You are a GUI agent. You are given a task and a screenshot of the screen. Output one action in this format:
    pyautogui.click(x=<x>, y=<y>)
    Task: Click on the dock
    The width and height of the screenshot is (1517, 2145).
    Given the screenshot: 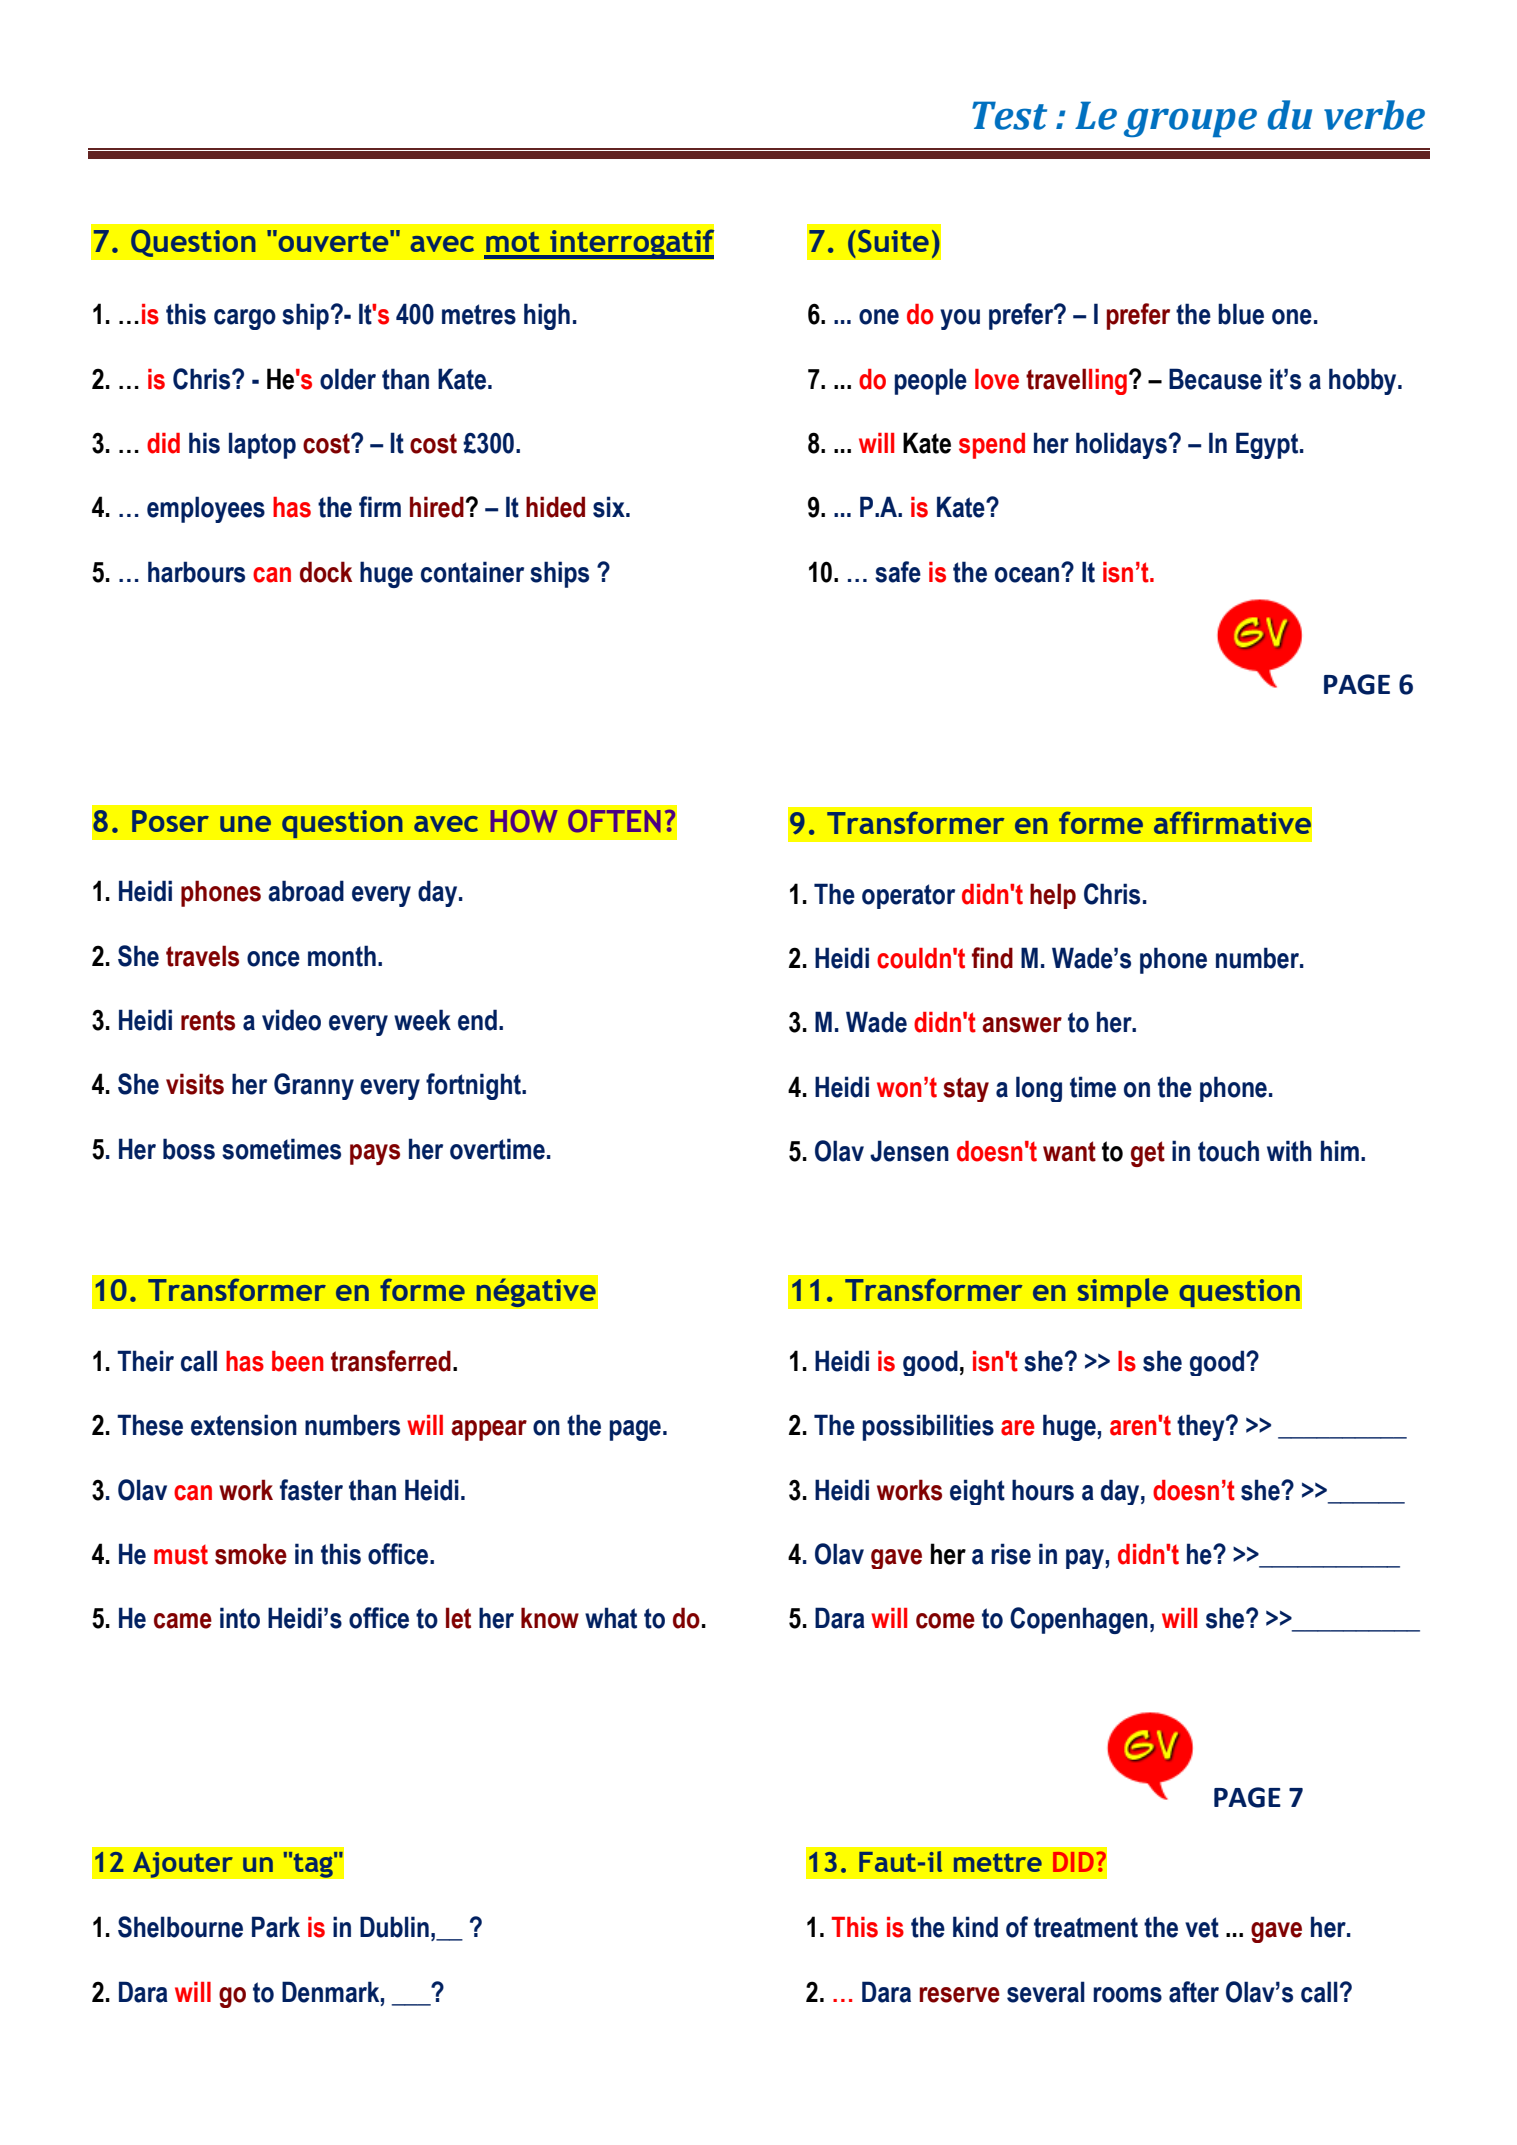 What is the action you would take?
    pyautogui.click(x=326, y=572)
